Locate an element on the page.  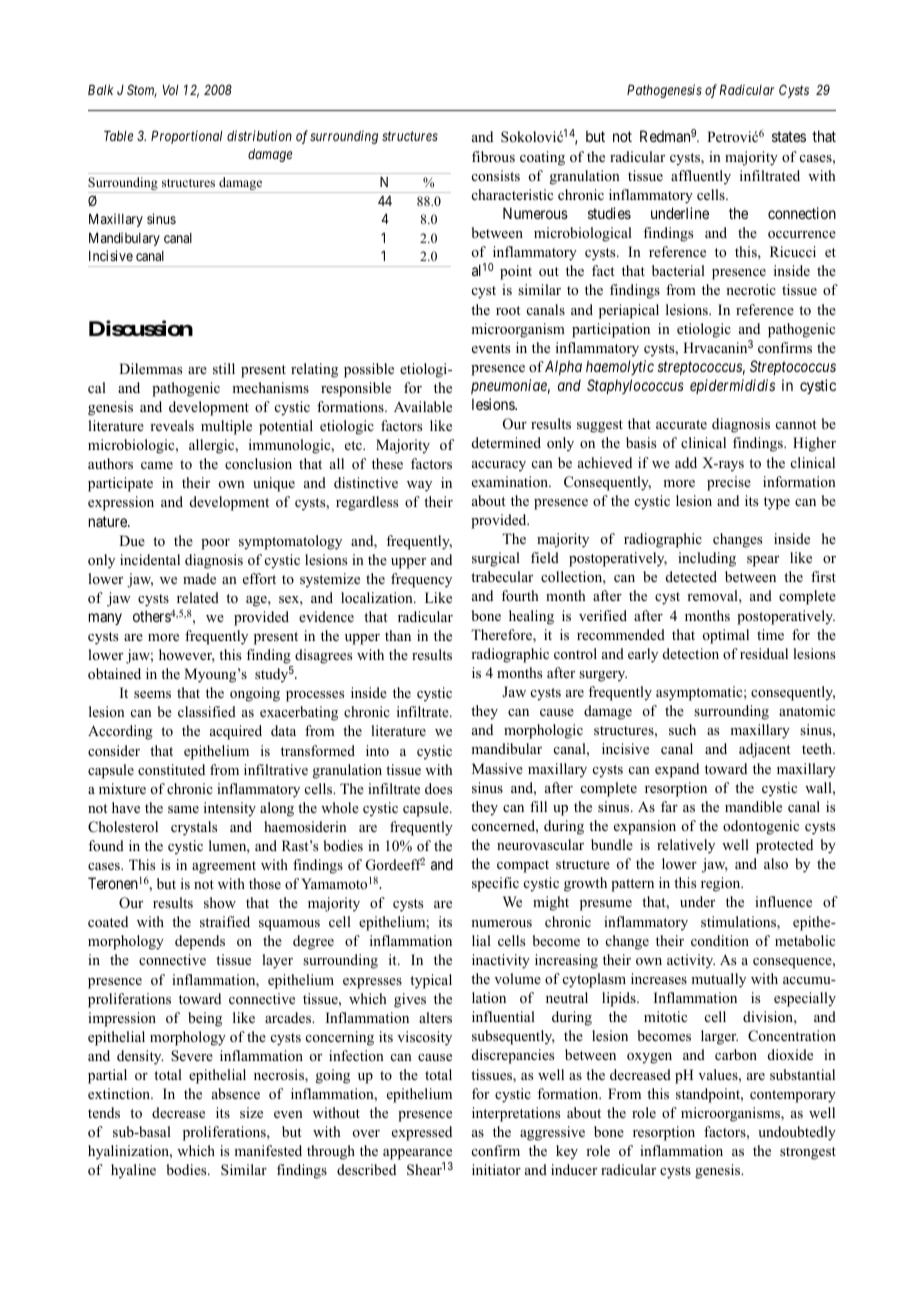
Discussion is located at coordinates (141, 328).
